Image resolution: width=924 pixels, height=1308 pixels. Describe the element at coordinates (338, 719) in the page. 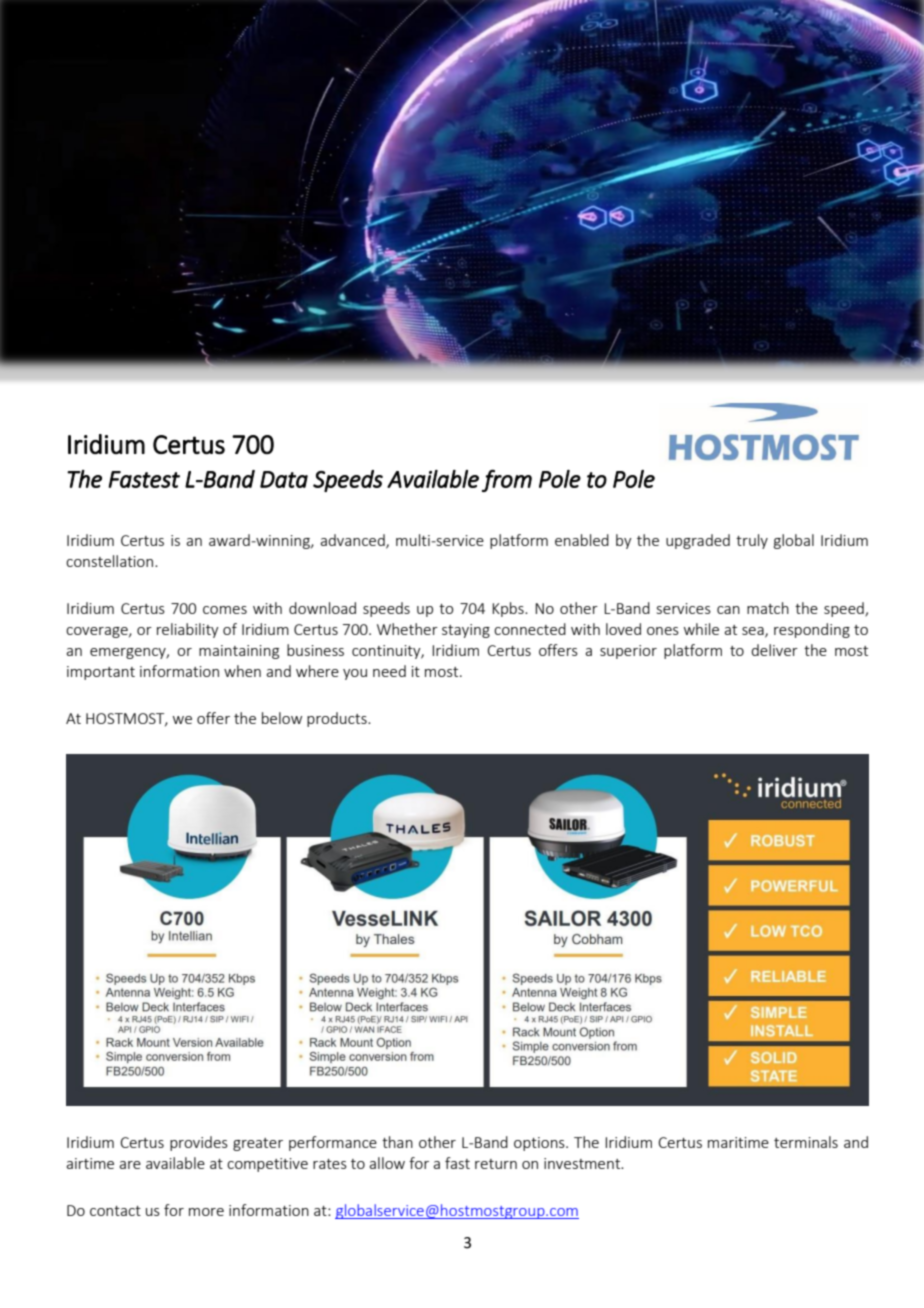

I see `products` at that location.
